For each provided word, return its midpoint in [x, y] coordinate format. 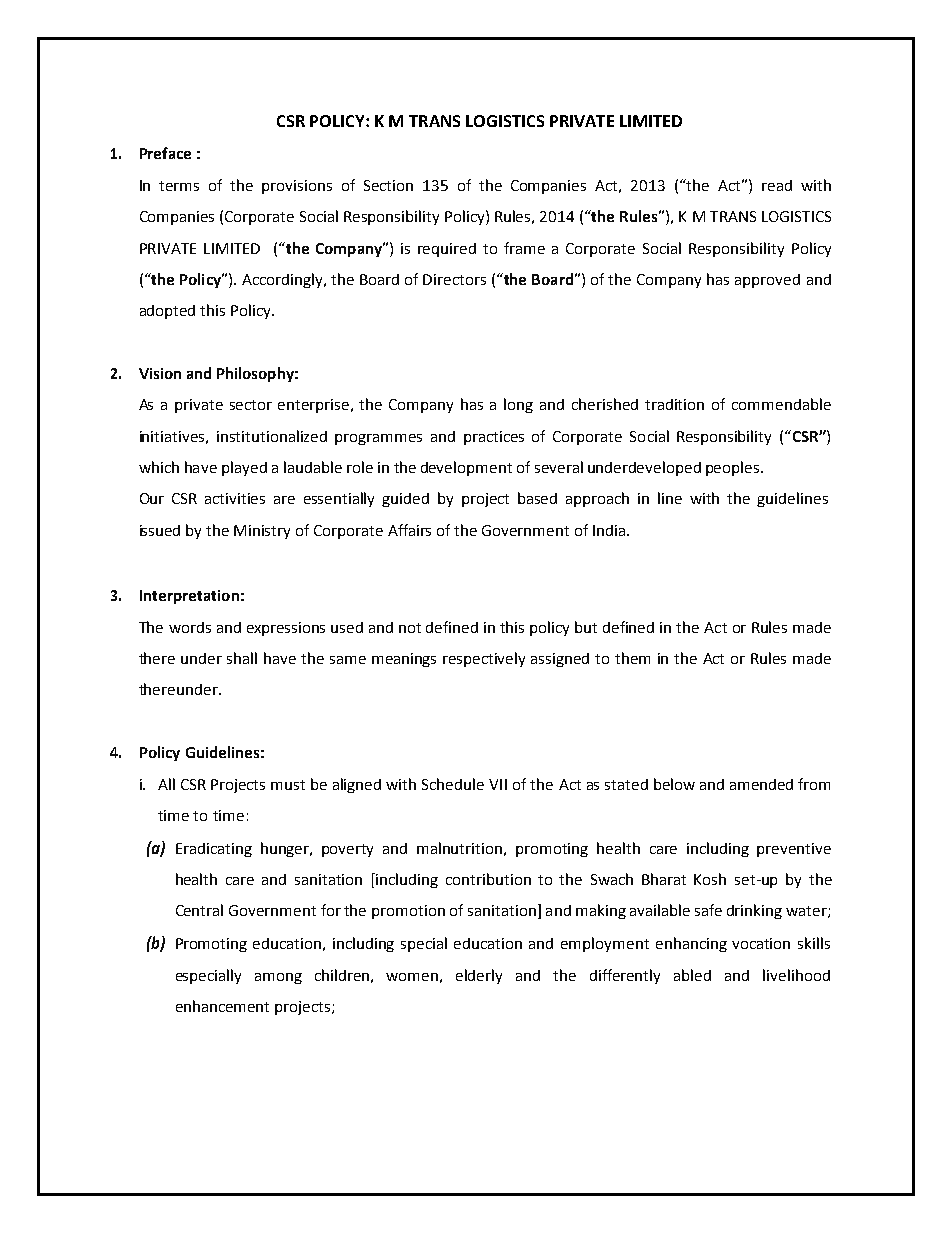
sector [251, 405]
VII [498, 784]
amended [761, 784]
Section [388, 185]
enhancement [222, 1006]
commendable [781, 404]
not [410, 628]
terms [179, 186]
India [610, 530]
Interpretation [189, 597]
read [777, 185]
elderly [479, 976]
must [288, 785]
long [518, 405]
